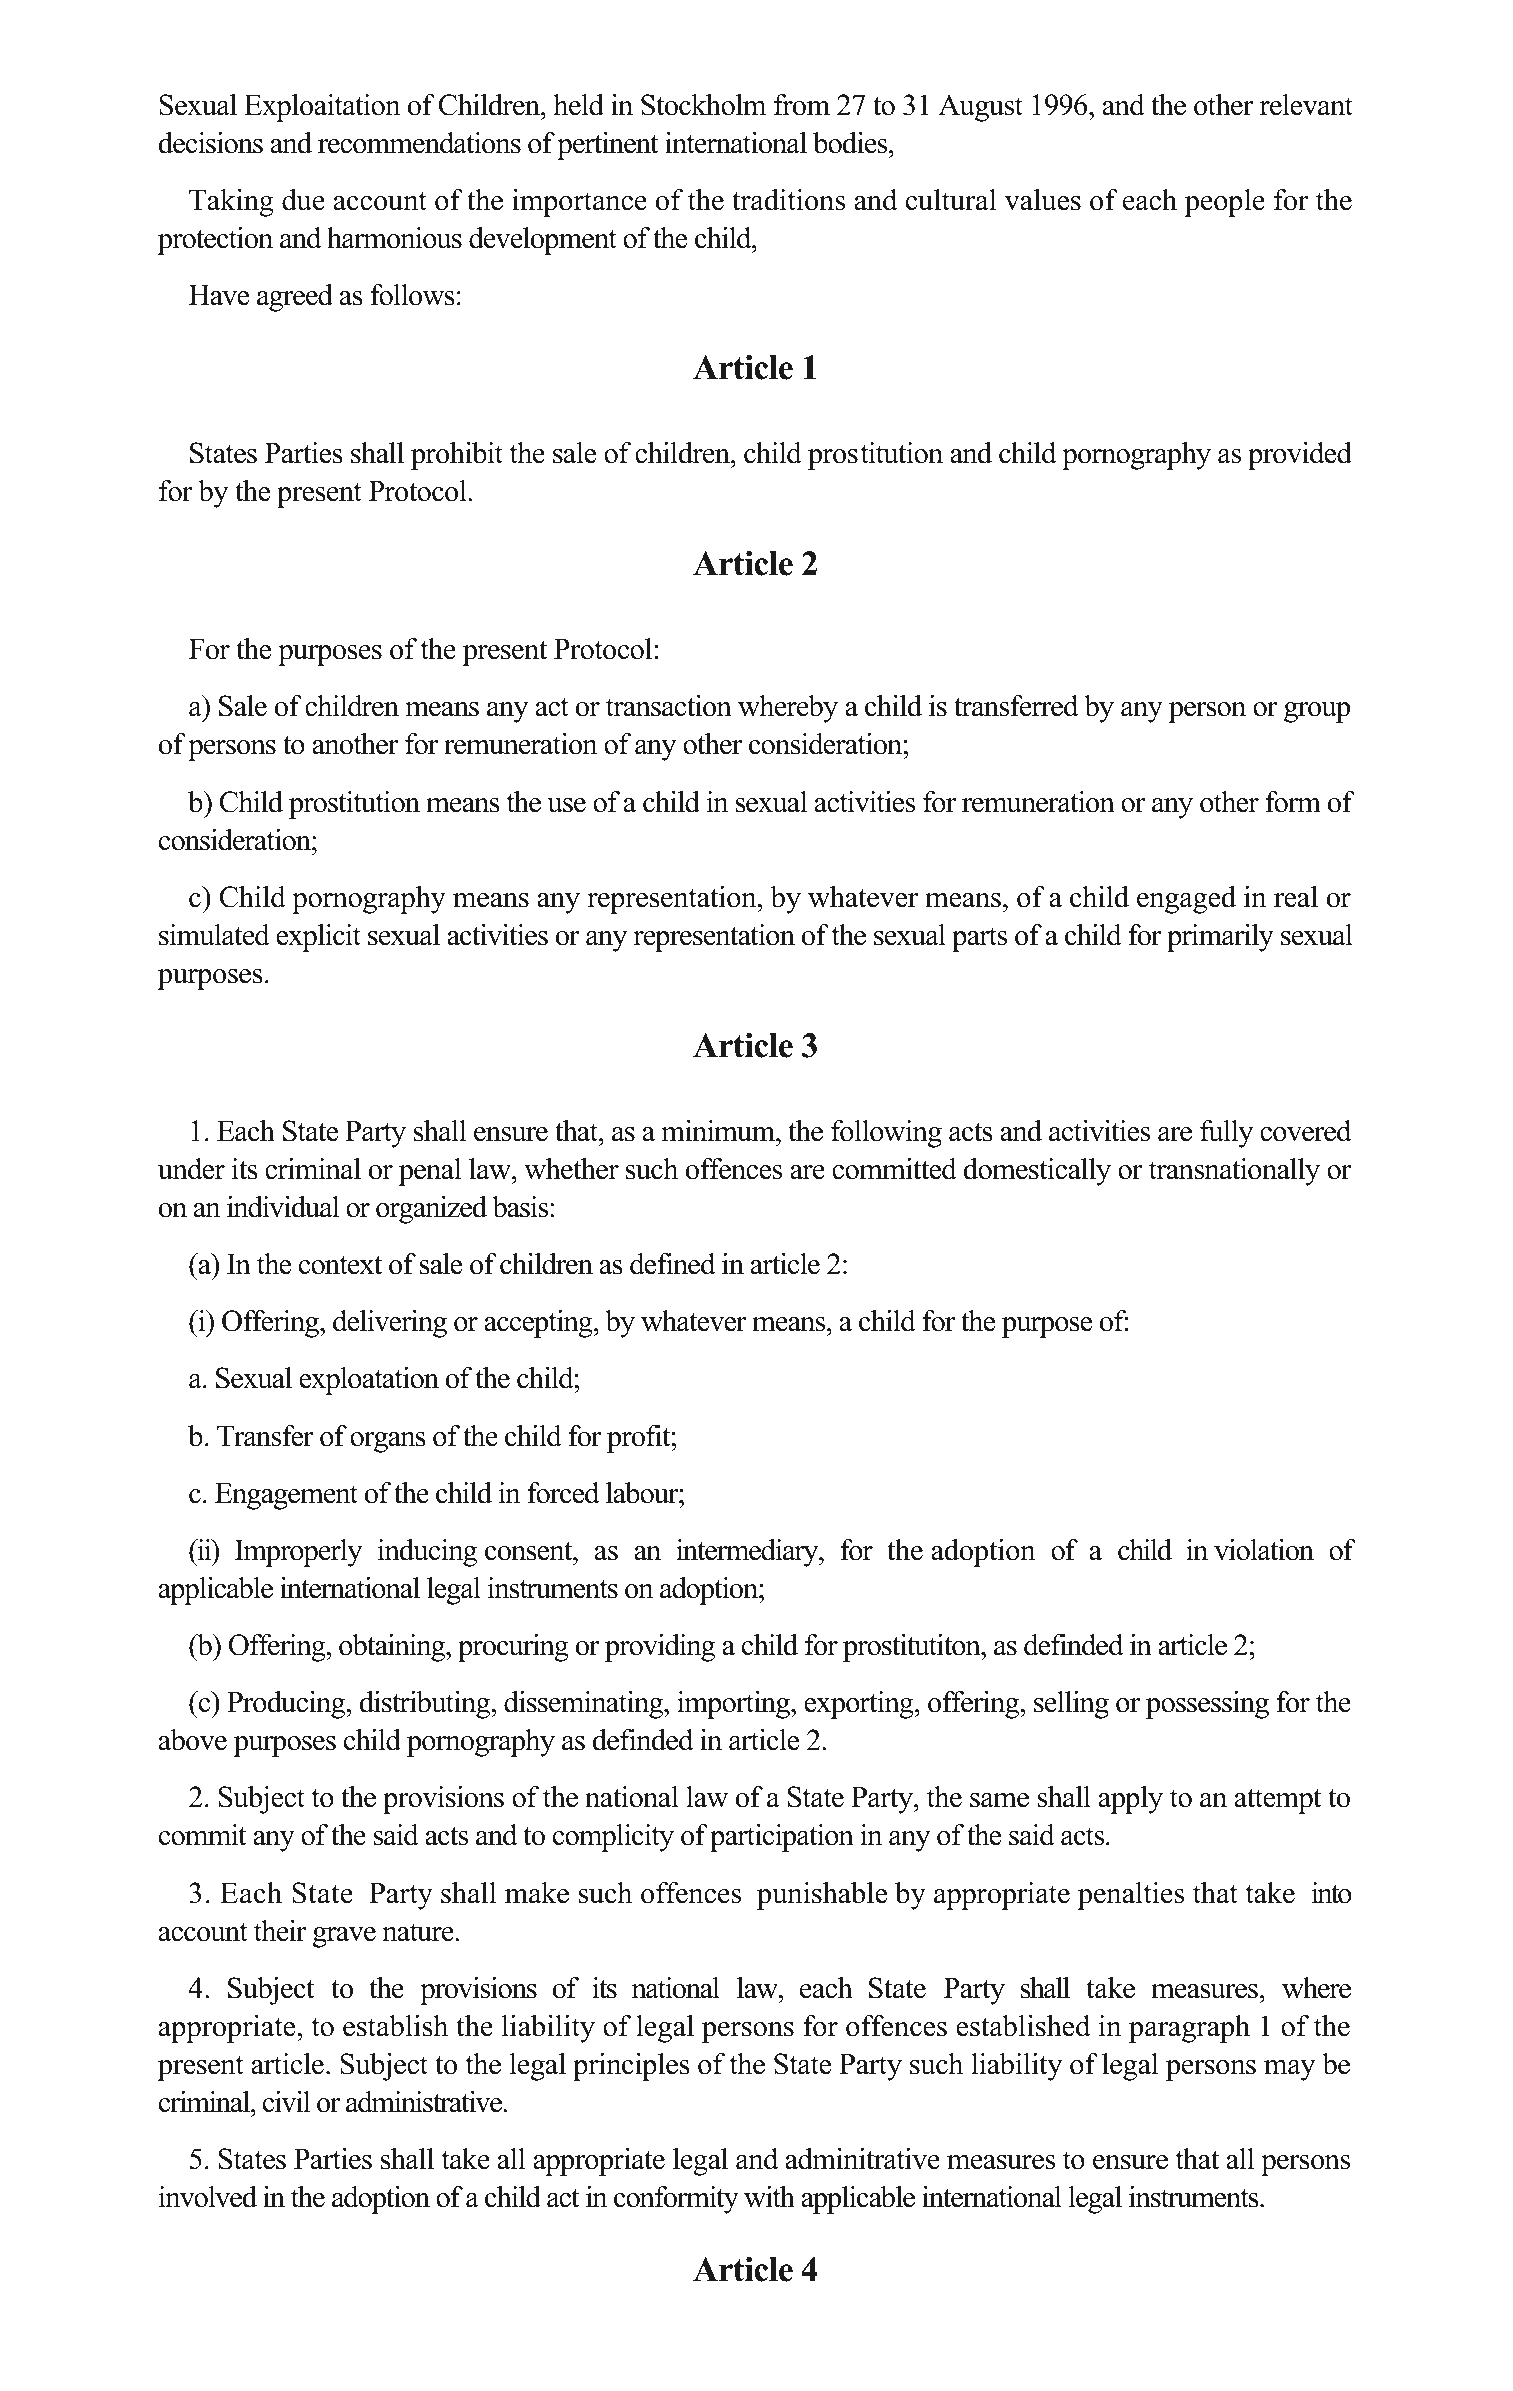 Image resolution: width=1513 pixels, height=2391 pixels. I want to click on traditions, so click(788, 200).
